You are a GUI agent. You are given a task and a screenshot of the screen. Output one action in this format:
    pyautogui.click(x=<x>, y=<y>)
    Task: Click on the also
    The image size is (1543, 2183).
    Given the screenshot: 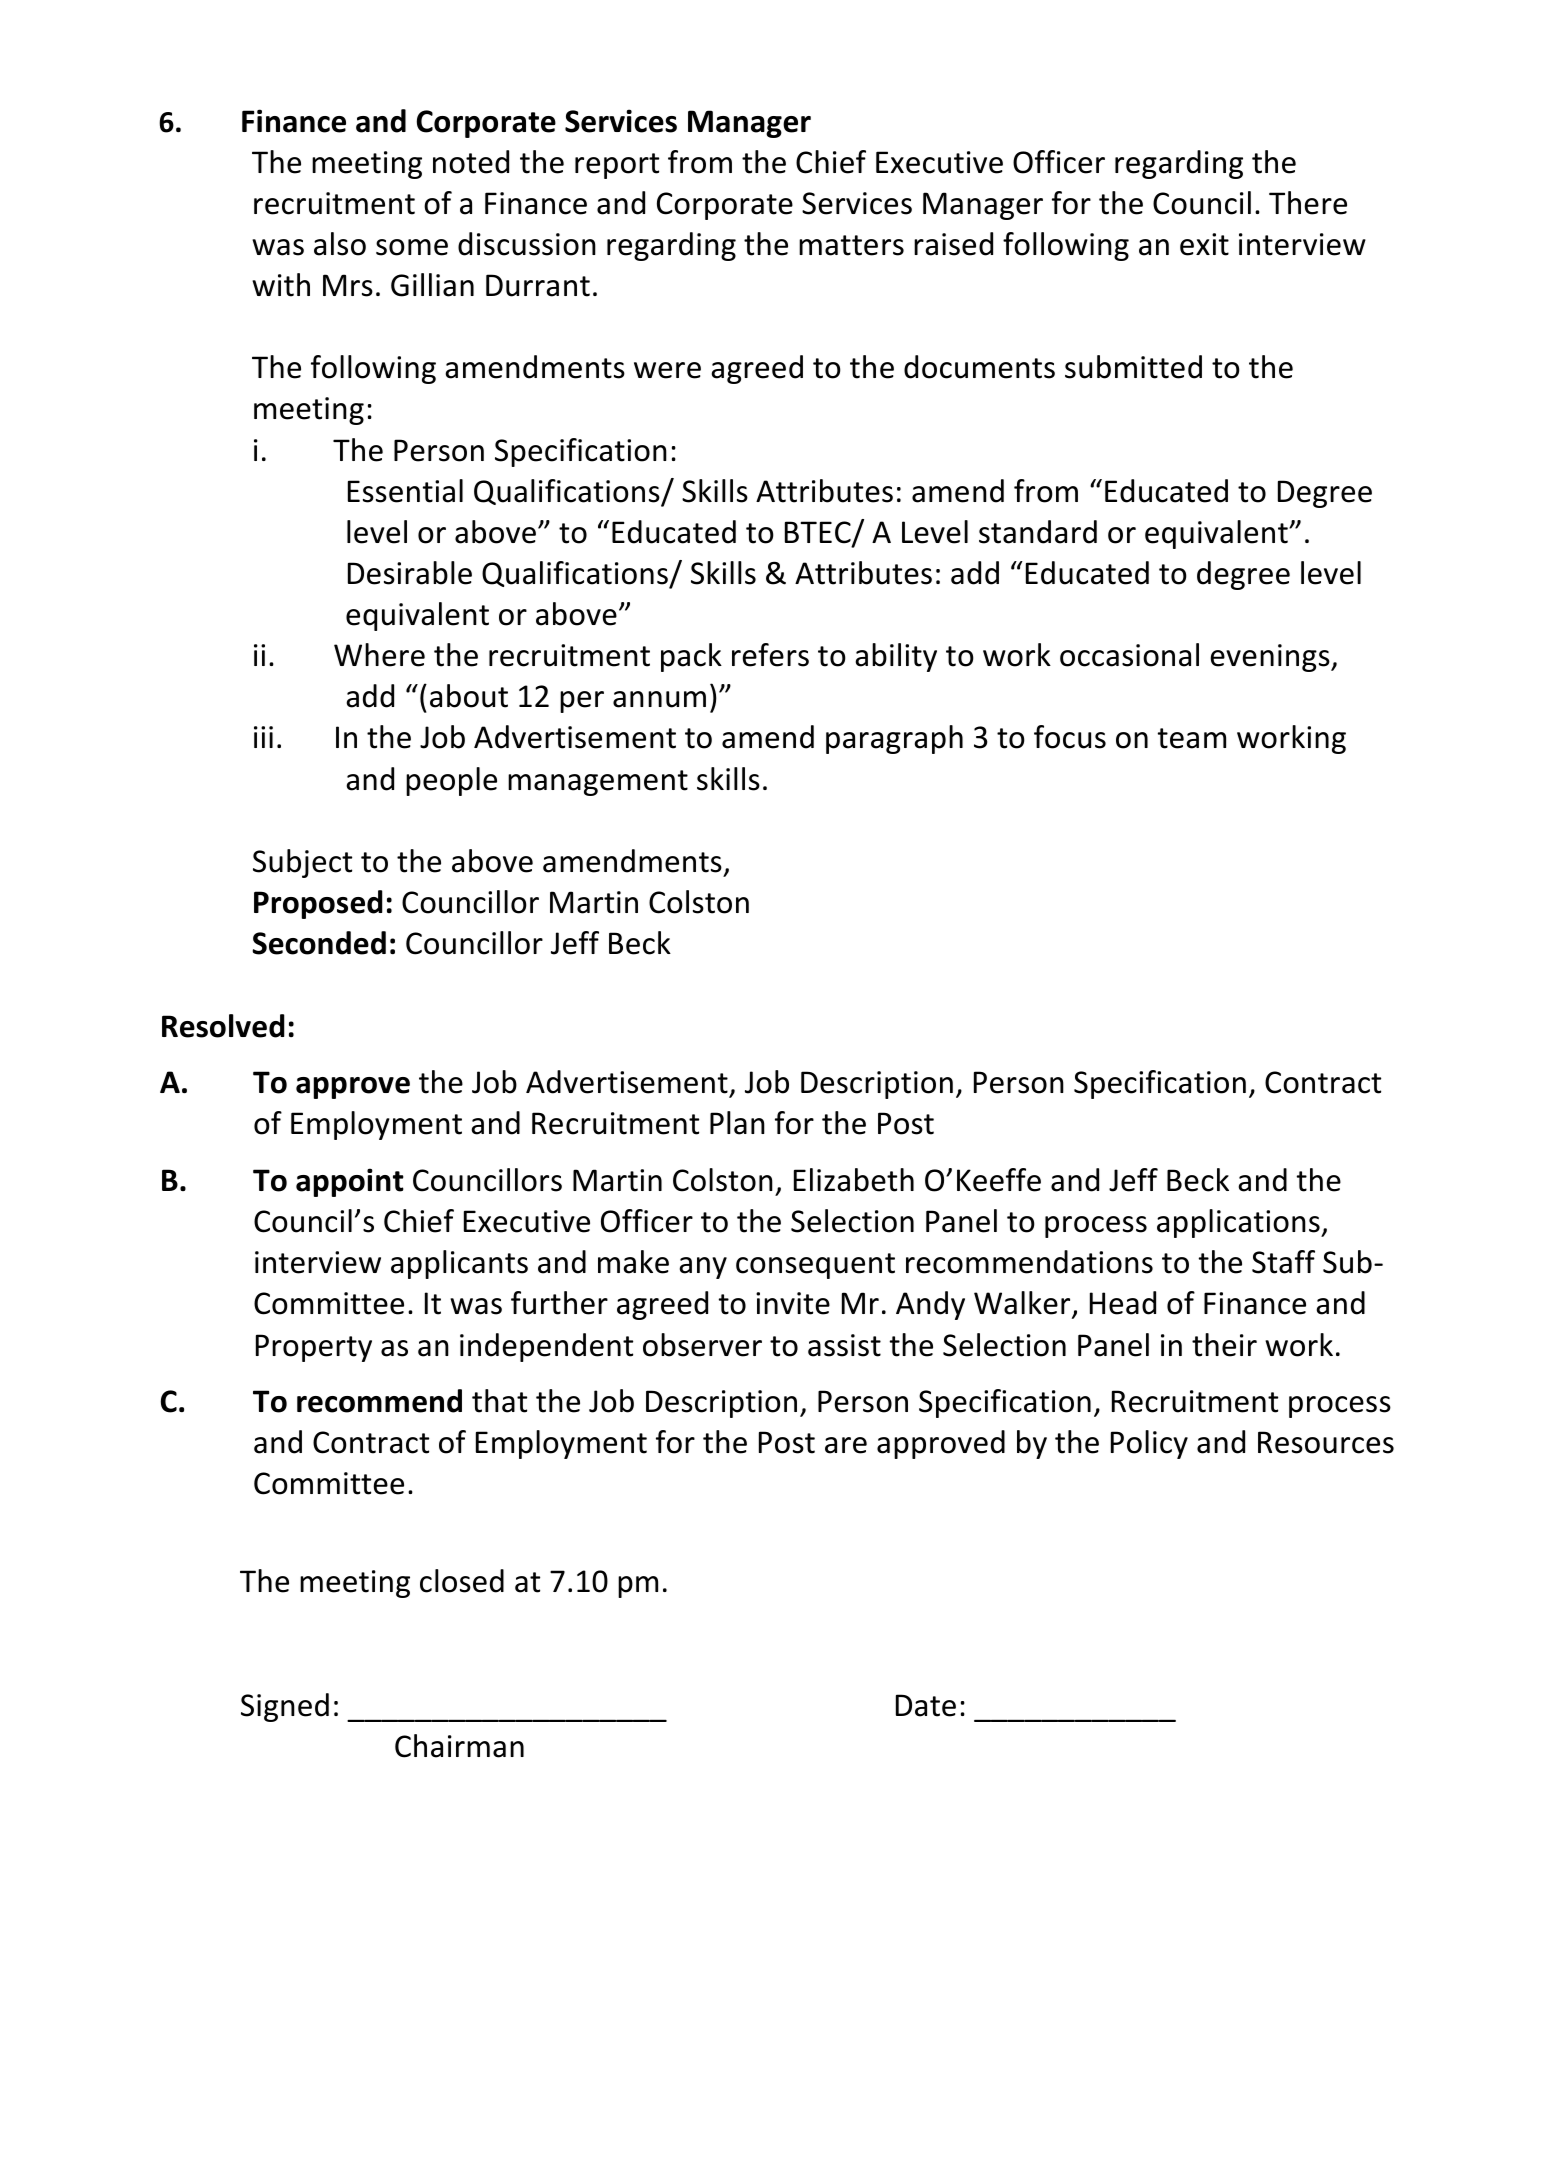 What is the action you would take?
    pyautogui.click(x=340, y=244)
